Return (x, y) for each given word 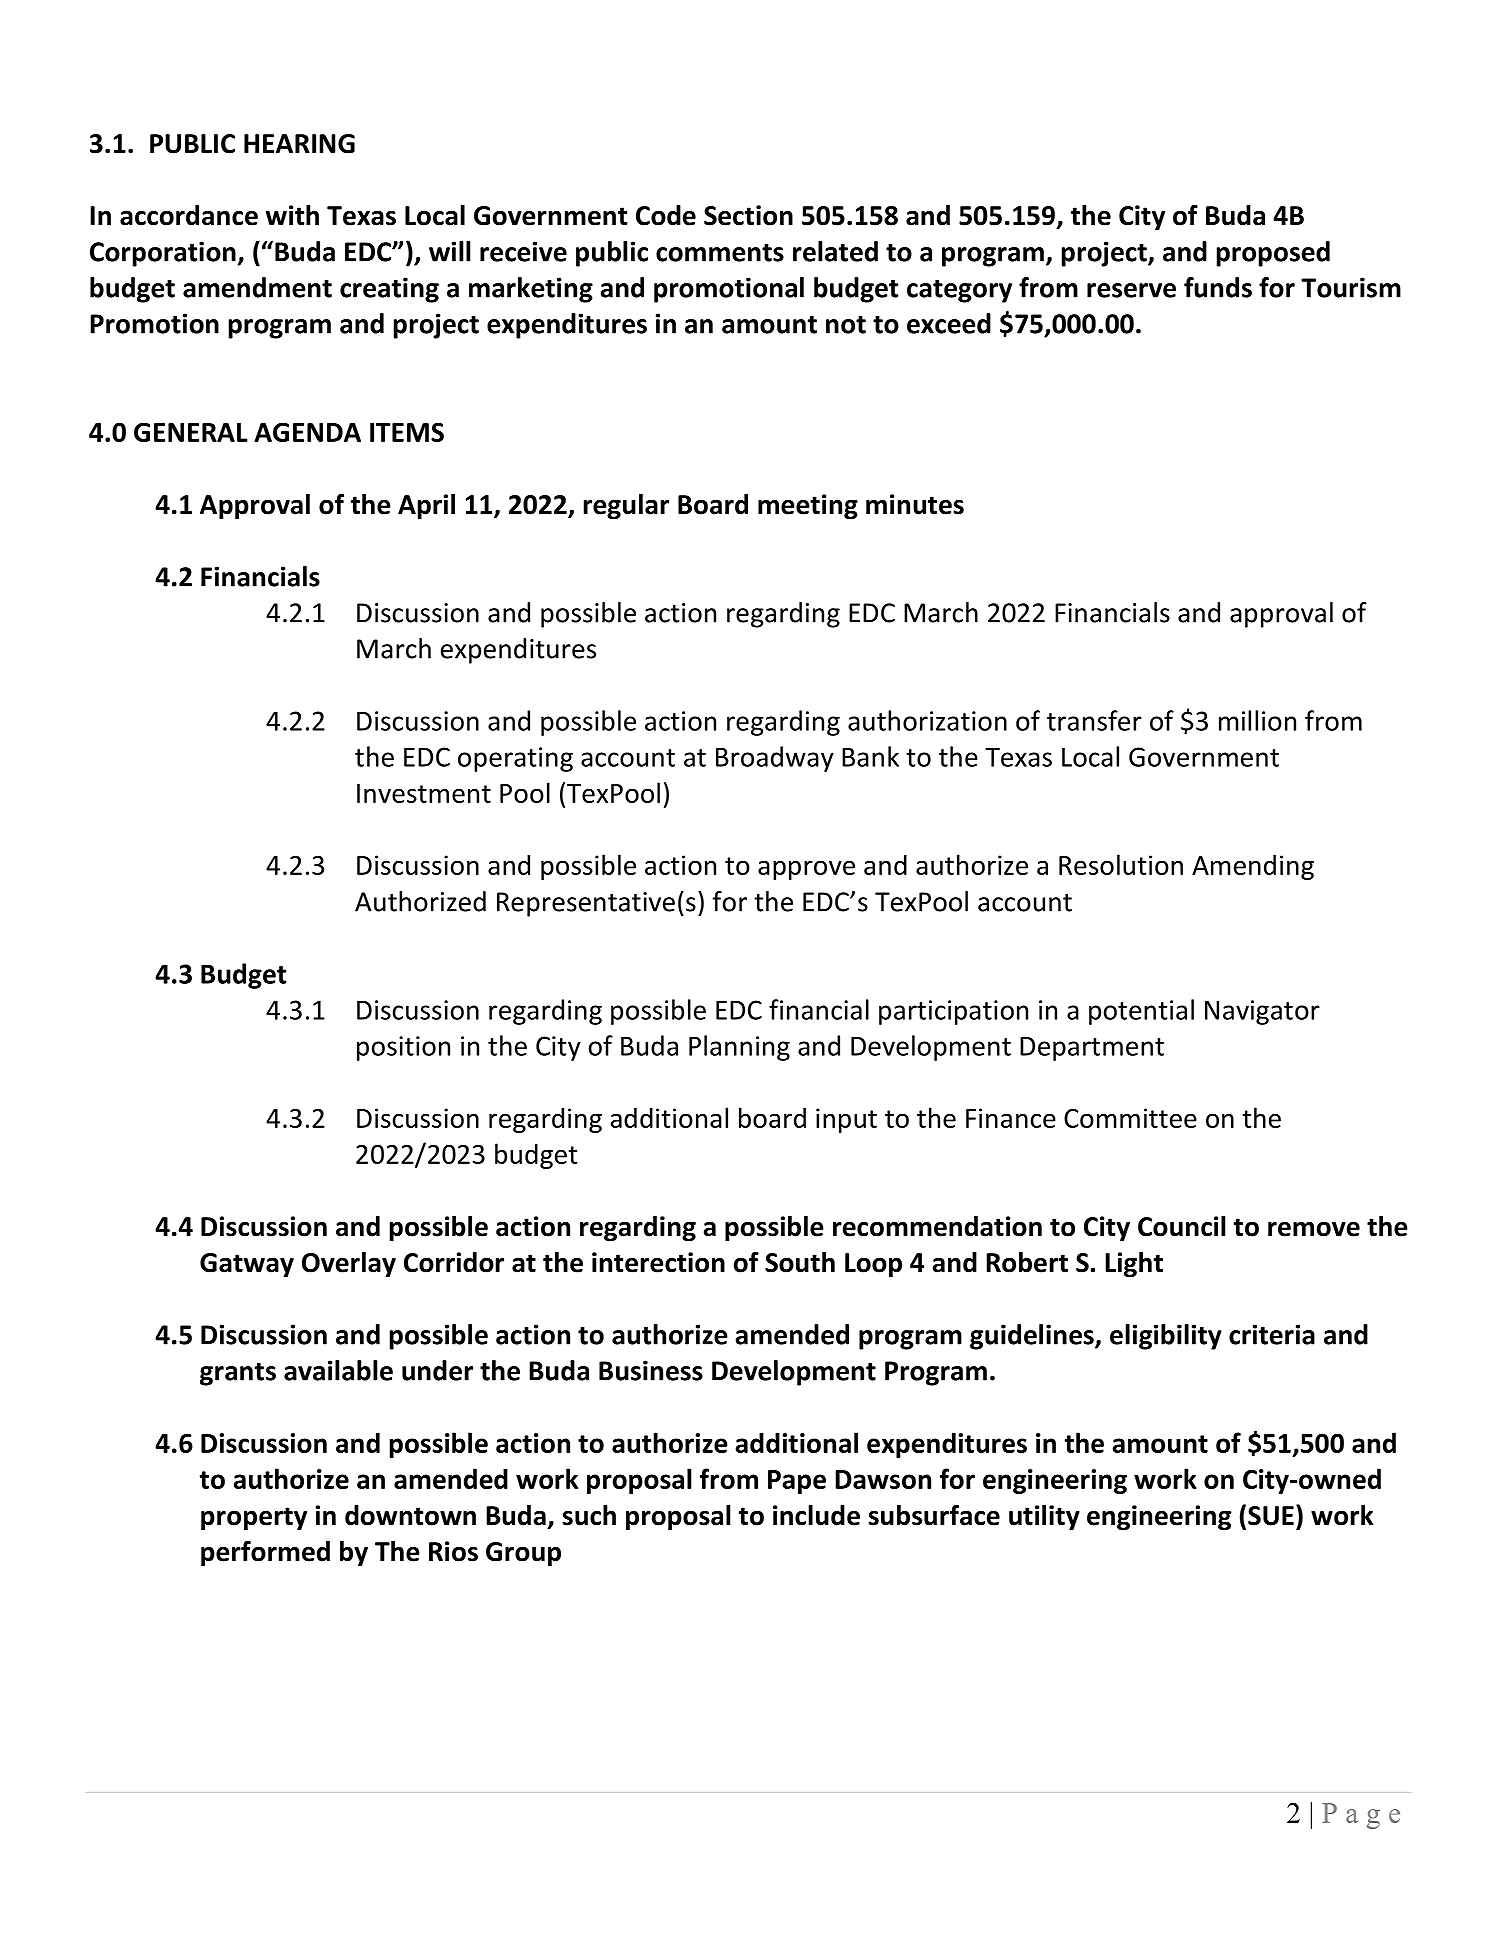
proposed (1273, 254)
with (292, 215)
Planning (739, 1048)
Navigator (1262, 1012)
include (816, 1515)
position (403, 1048)
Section (748, 215)
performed (265, 1554)
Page (1361, 1816)
